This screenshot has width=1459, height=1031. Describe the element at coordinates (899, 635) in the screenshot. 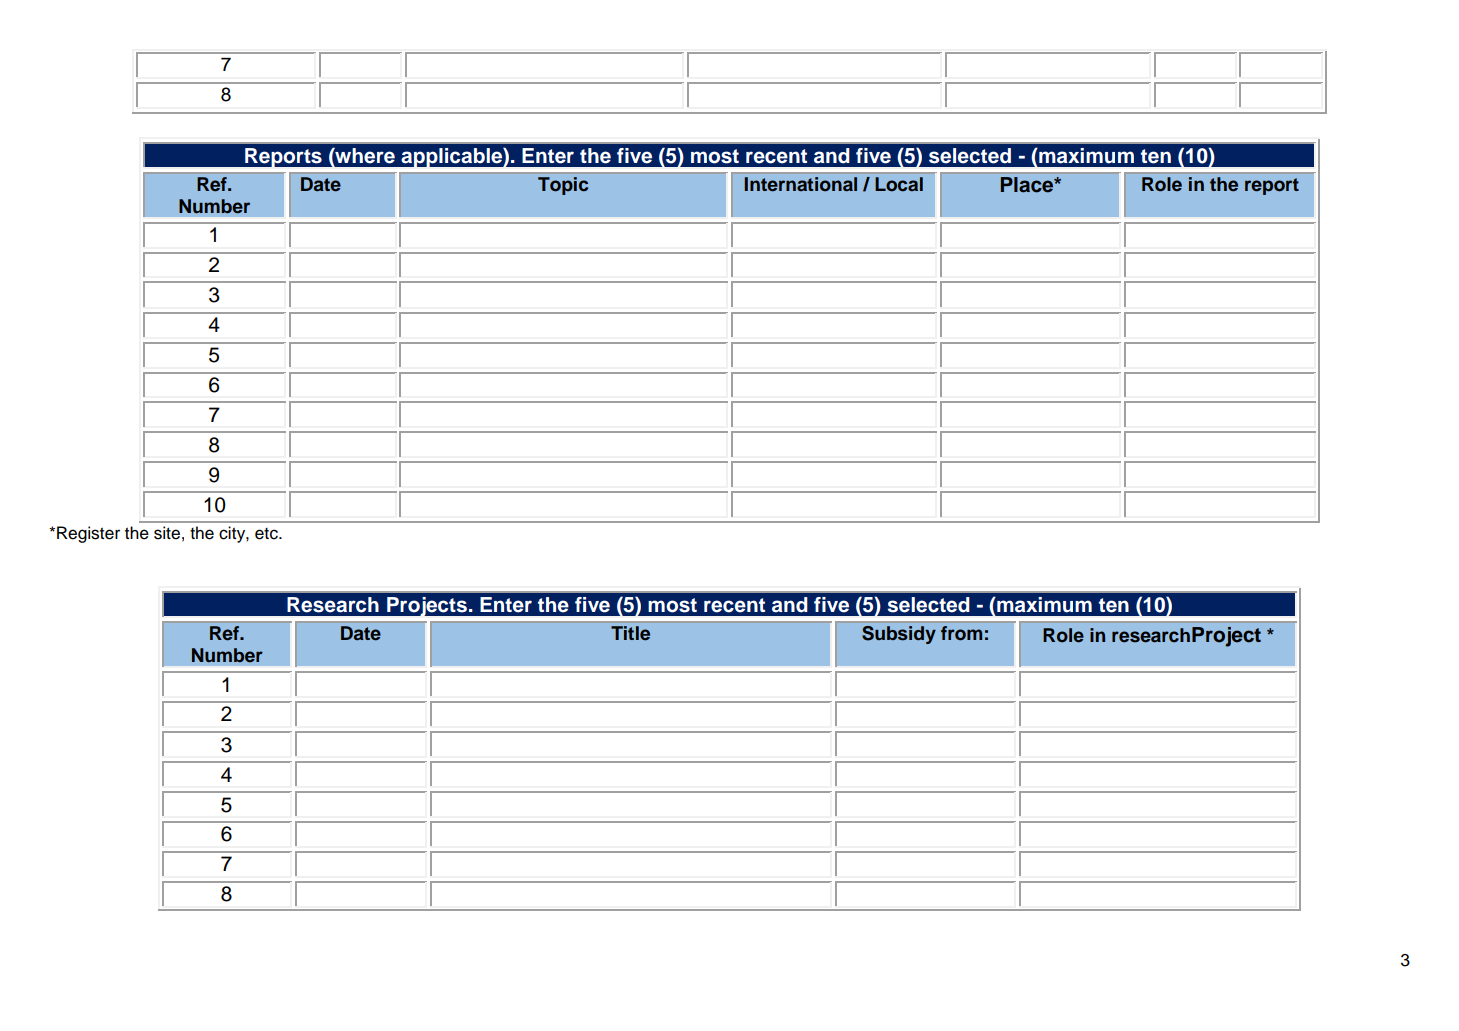

I see `Subsidy` at that location.
